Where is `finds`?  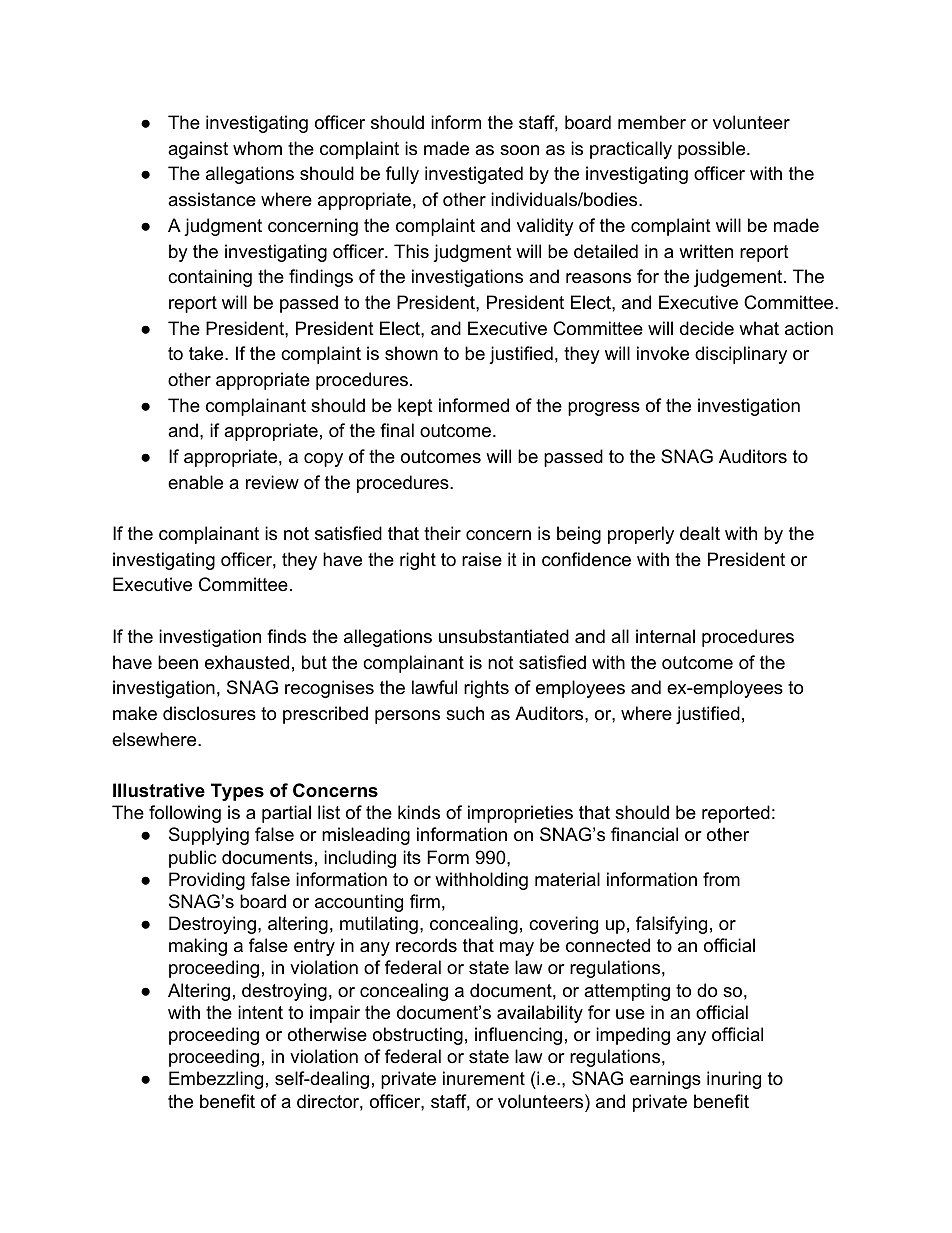
finds is located at coordinates (286, 636).
